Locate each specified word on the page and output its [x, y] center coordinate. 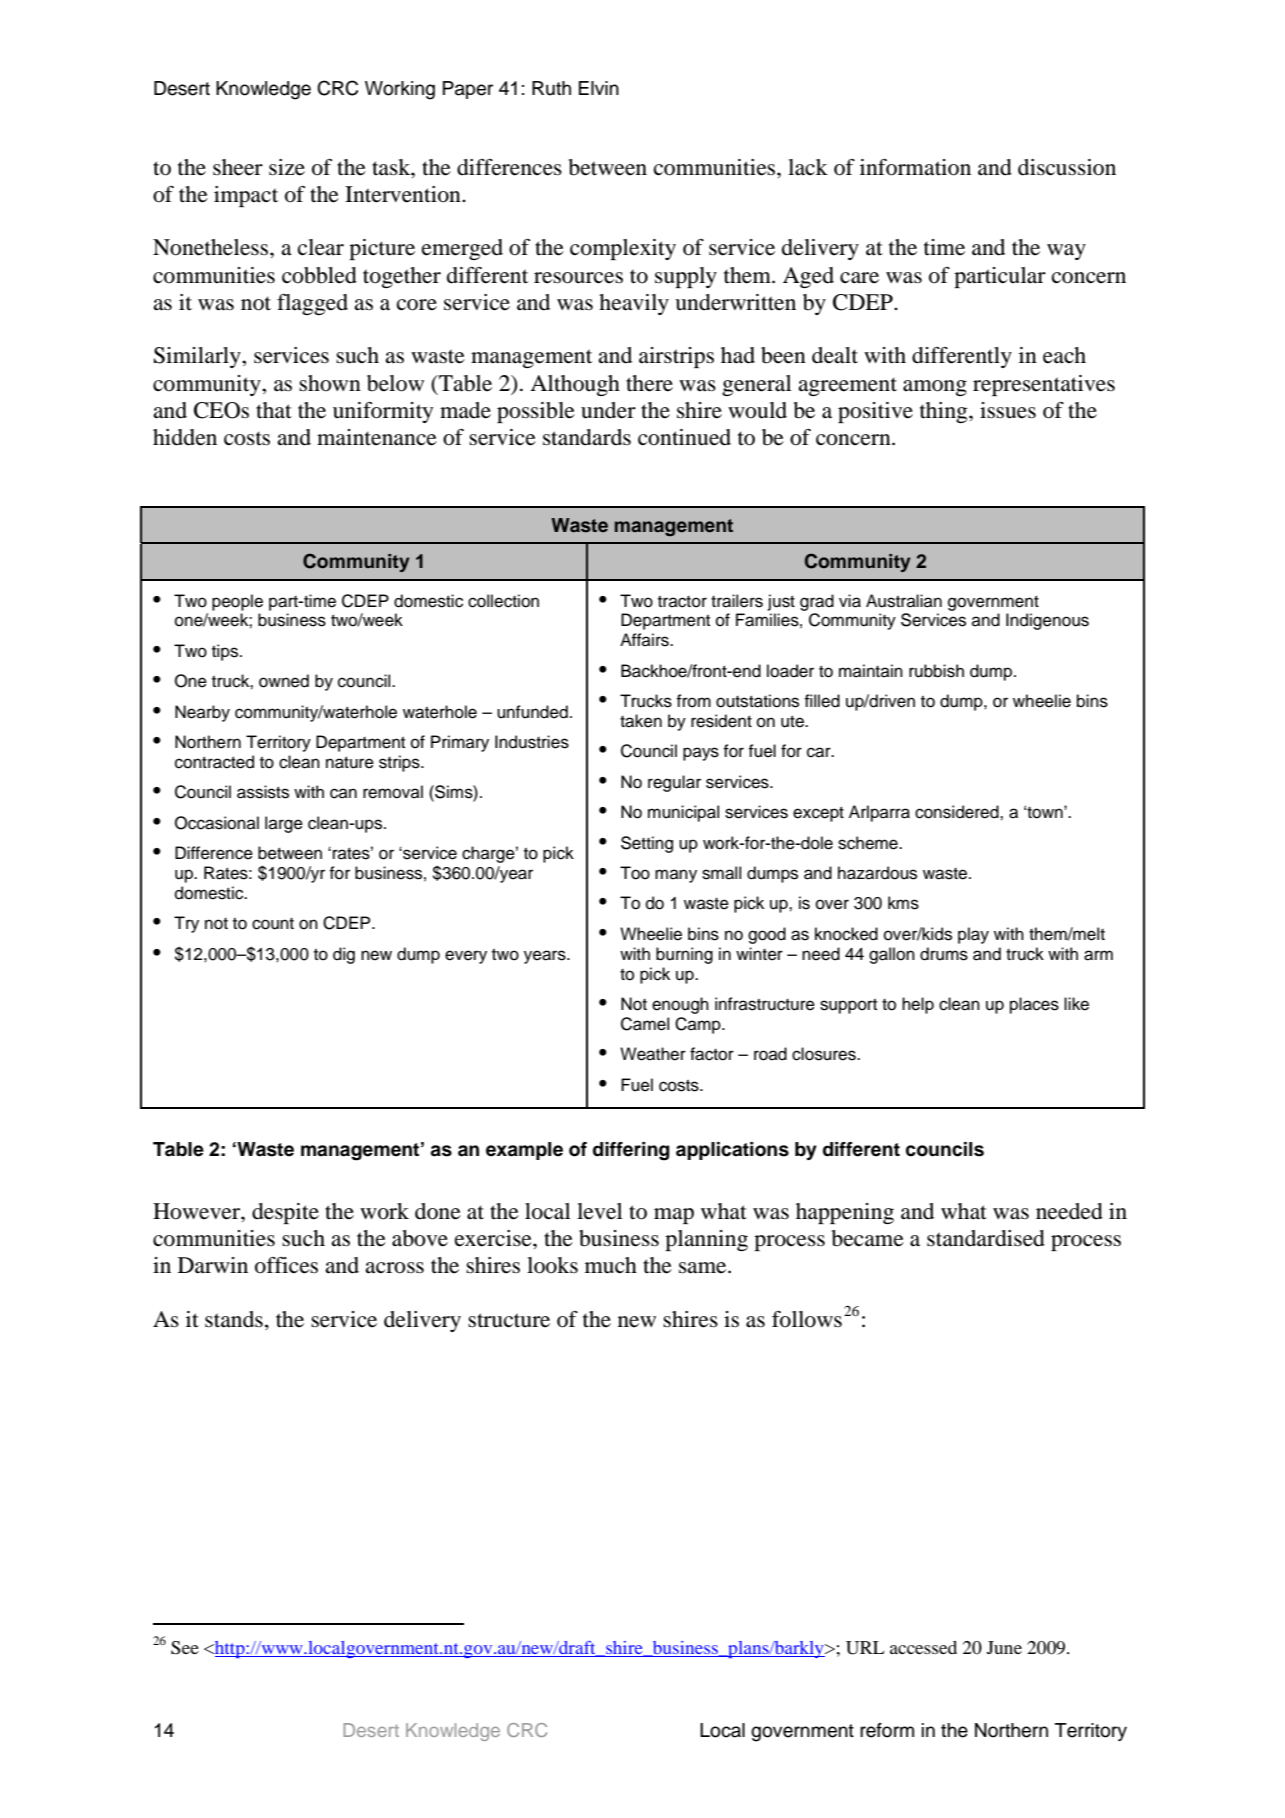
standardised [986, 1238]
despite [285, 1213]
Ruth [551, 88]
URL [865, 1648]
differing [631, 1151]
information [915, 167]
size [287, 167]
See [185, 1648]
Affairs [645, 640]
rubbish [936, 671]
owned [284, 681]
